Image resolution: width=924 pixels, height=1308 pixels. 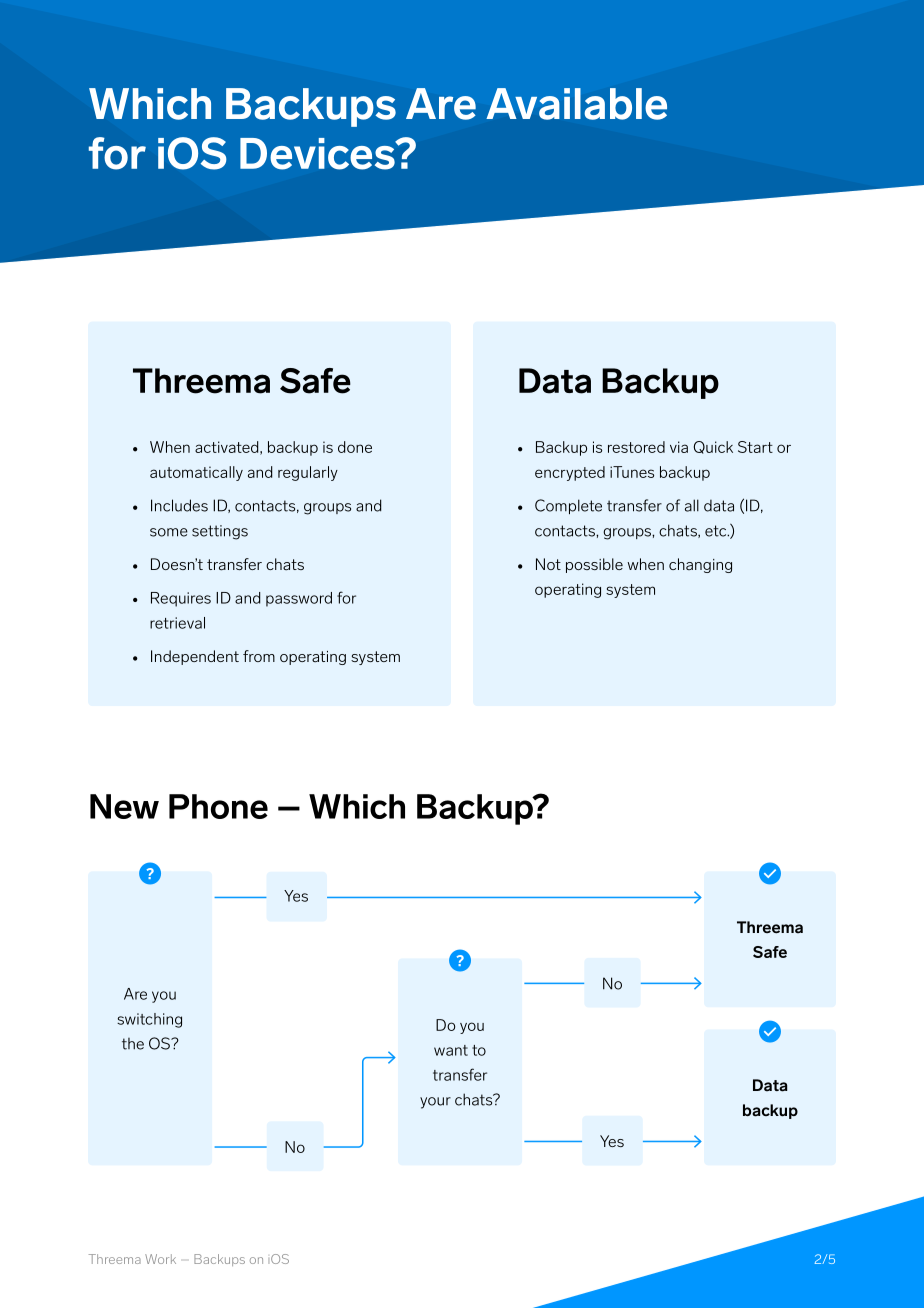 What do you see at coordinates (576, 104) in the image?
I see `Available` at bounding box center [576, 104].
